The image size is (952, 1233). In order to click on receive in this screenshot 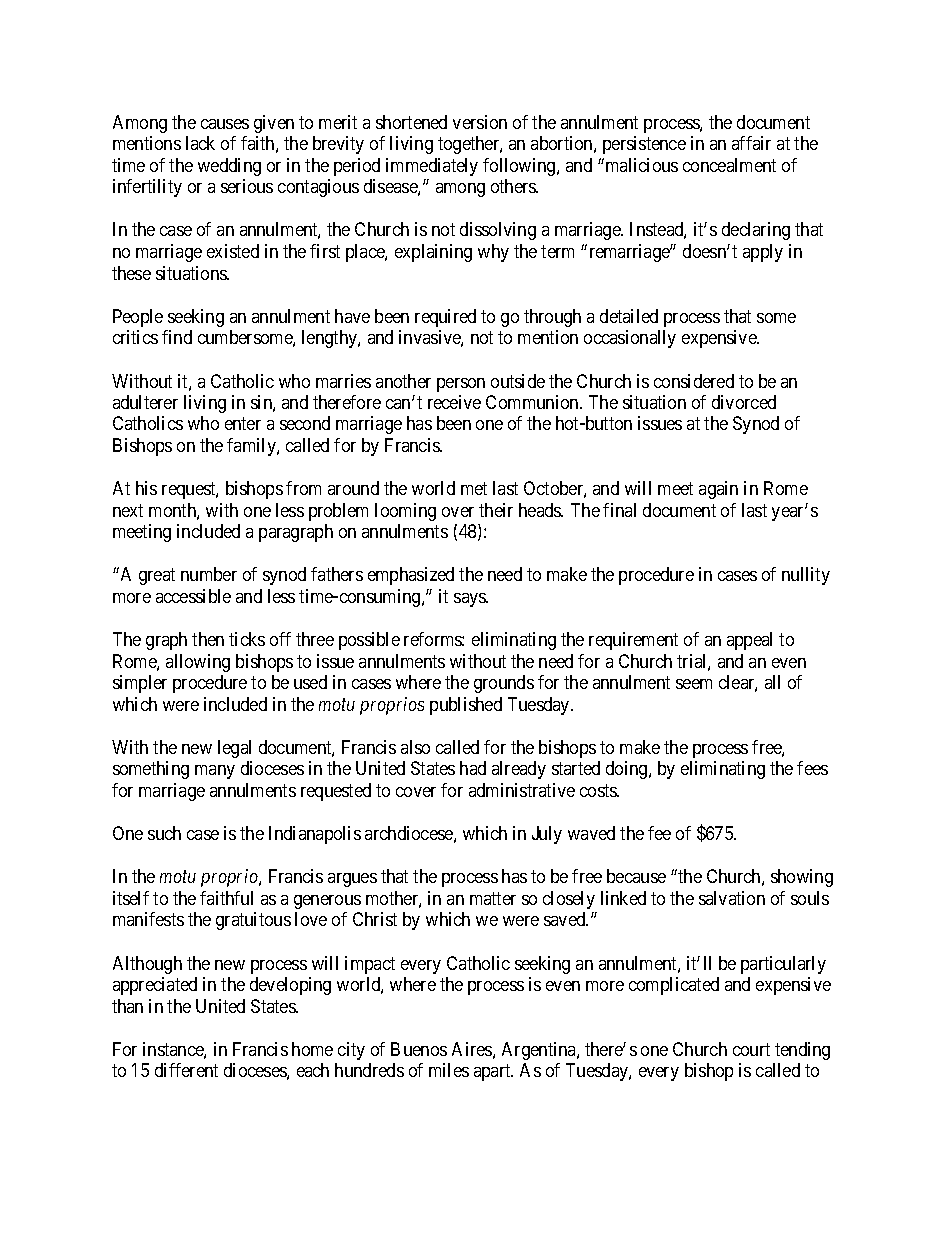, I will do `click(454, 402)`.
